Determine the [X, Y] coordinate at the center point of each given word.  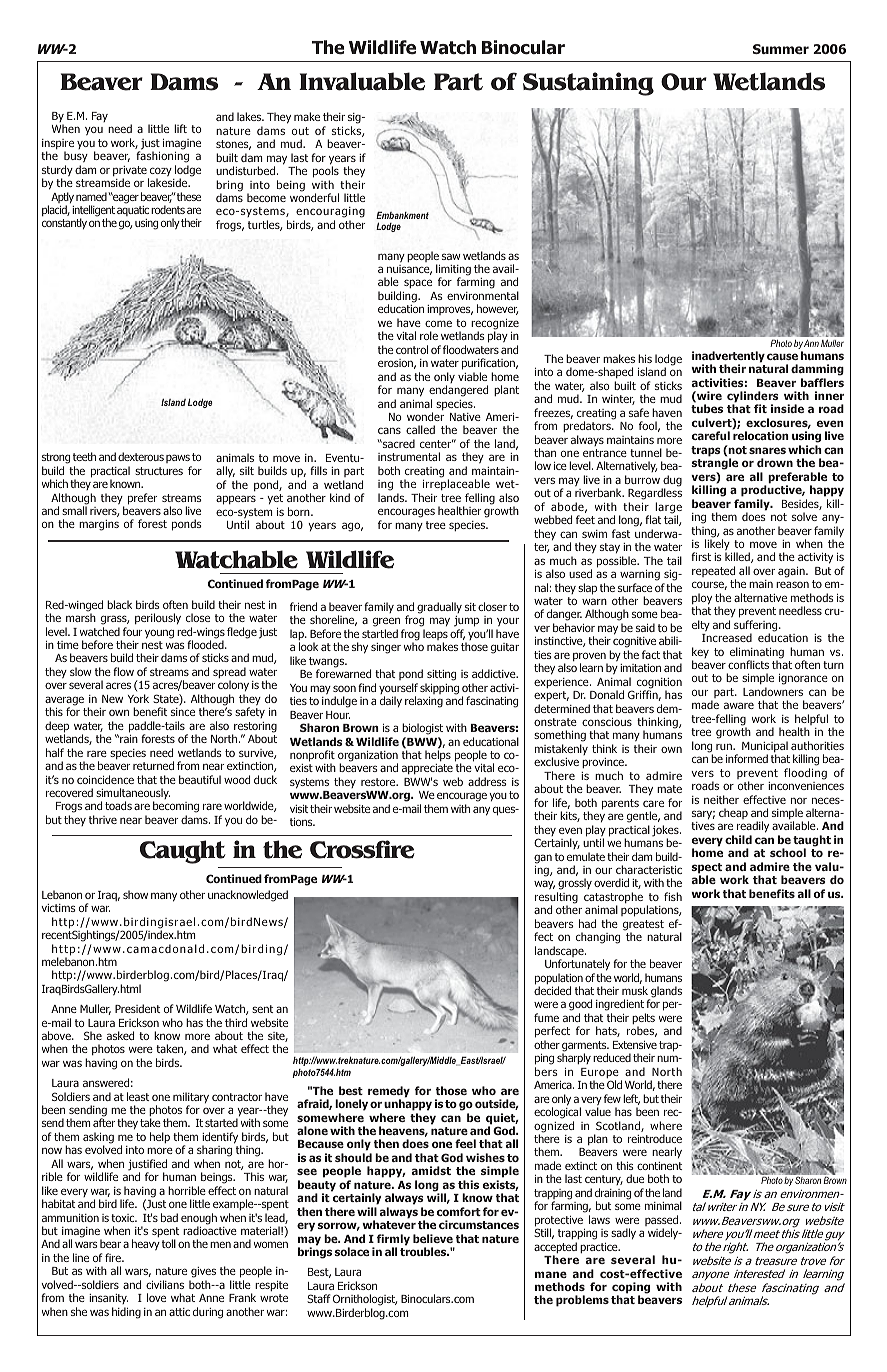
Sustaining [588, 84]
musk [635, 990]
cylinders [753, 398]
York [138, 698]
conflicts [748, 664]
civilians [165, 1284]
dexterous [141, 456]
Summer [781, 49]
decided [552, 990]
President [137, 1008]
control [412, 349]
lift [180, 128]
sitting [440, 677]
